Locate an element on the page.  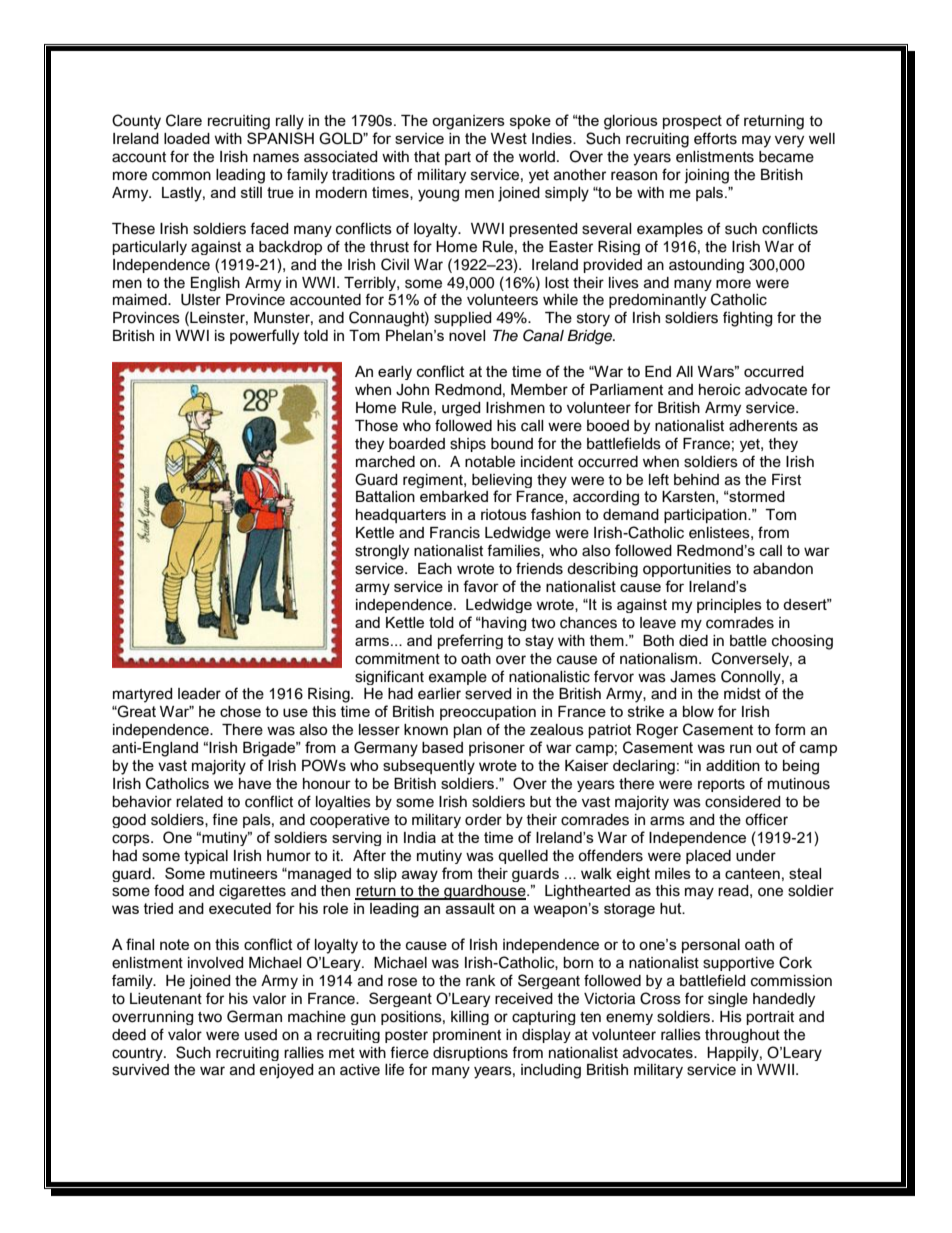
Ulster is located at coordinates (201, 300).
